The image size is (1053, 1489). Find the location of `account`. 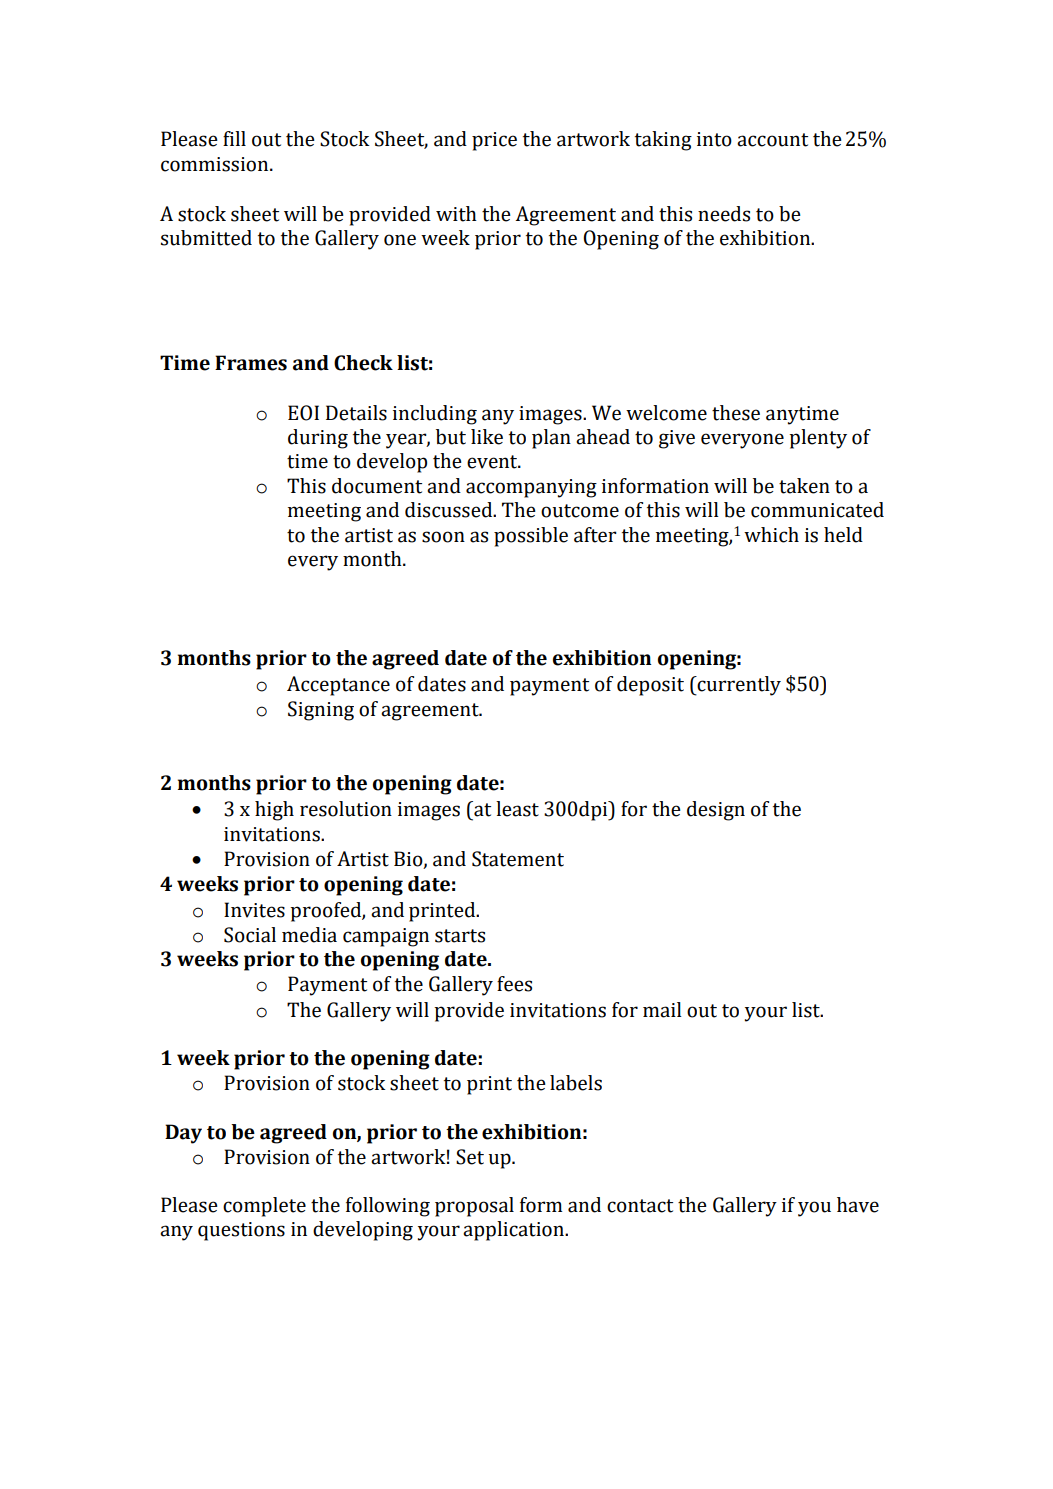

account is located at coordinates (772, 140).
